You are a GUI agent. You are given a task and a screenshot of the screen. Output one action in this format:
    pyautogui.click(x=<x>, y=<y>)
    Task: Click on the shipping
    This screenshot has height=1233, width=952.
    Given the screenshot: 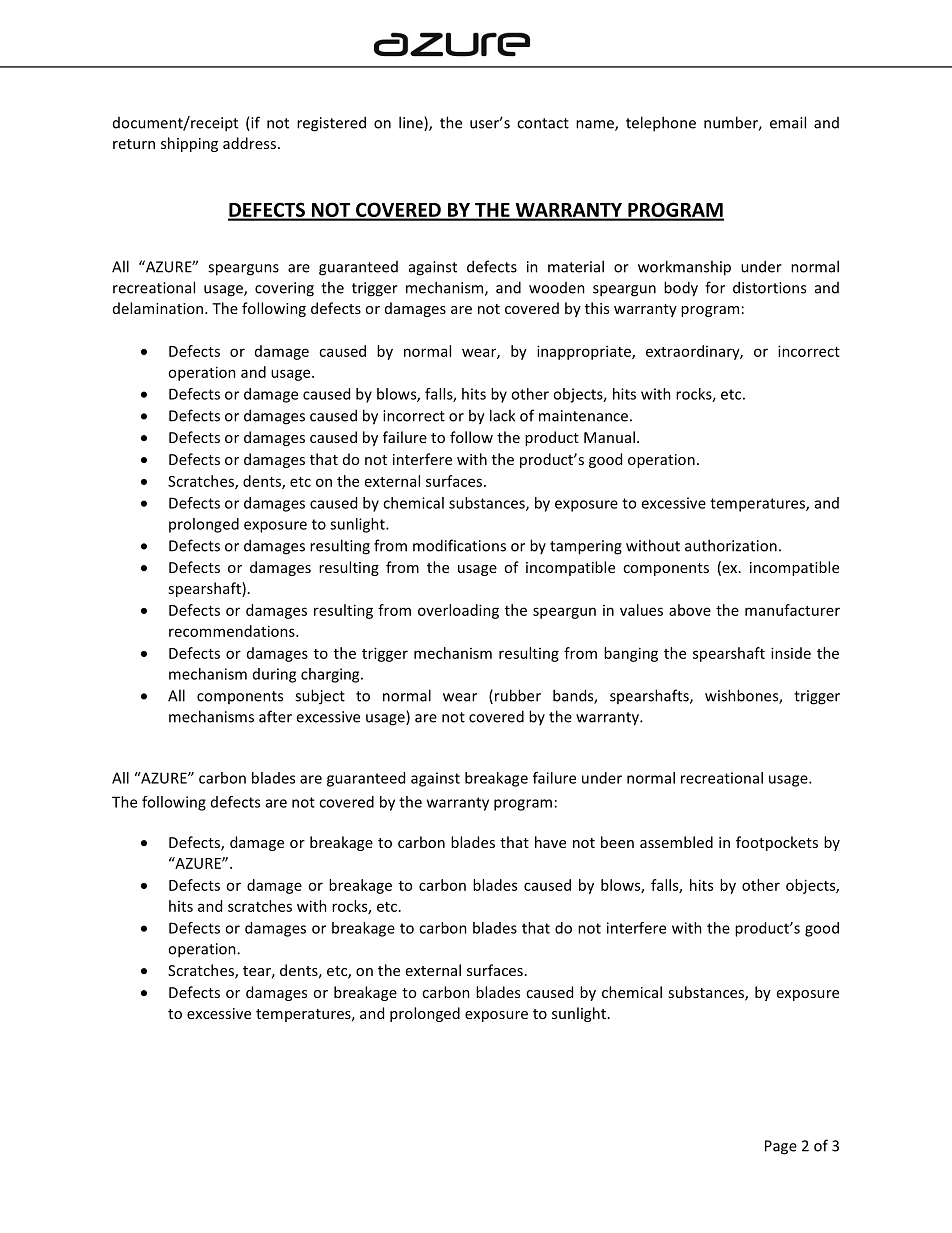 What is the action you would take?
    pyautogui.click(x=189, y=144)
